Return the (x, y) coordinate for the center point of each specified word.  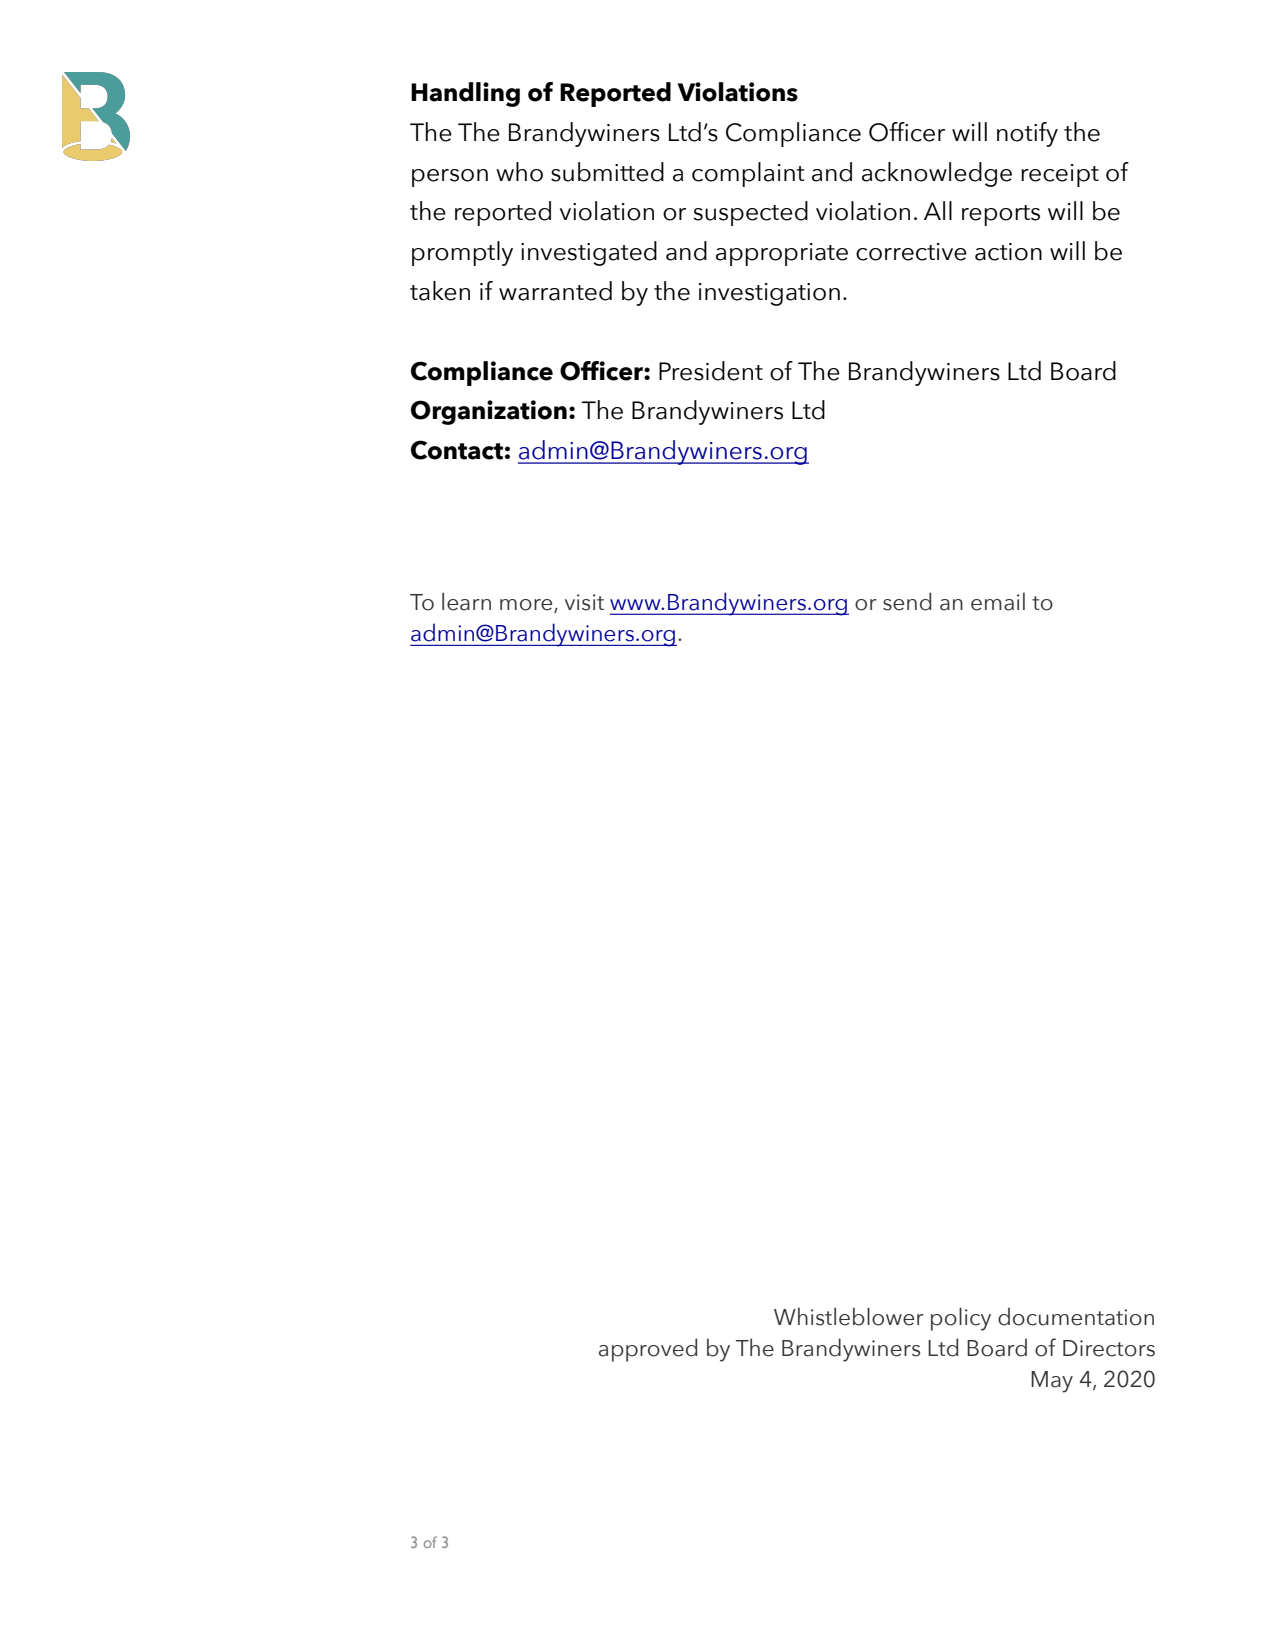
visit (584, 602)
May (1052, 1382)
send (907, 601)
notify (1027, 134)
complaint (748, 174)
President (711, 371)
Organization (489, 412)
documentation (1076, 1316)
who (519, 172)
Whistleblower (849, 1316)
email (998, 602)
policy (961, 1319)
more (527, 606)
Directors (1109, 1348)
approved (648, 1350)
